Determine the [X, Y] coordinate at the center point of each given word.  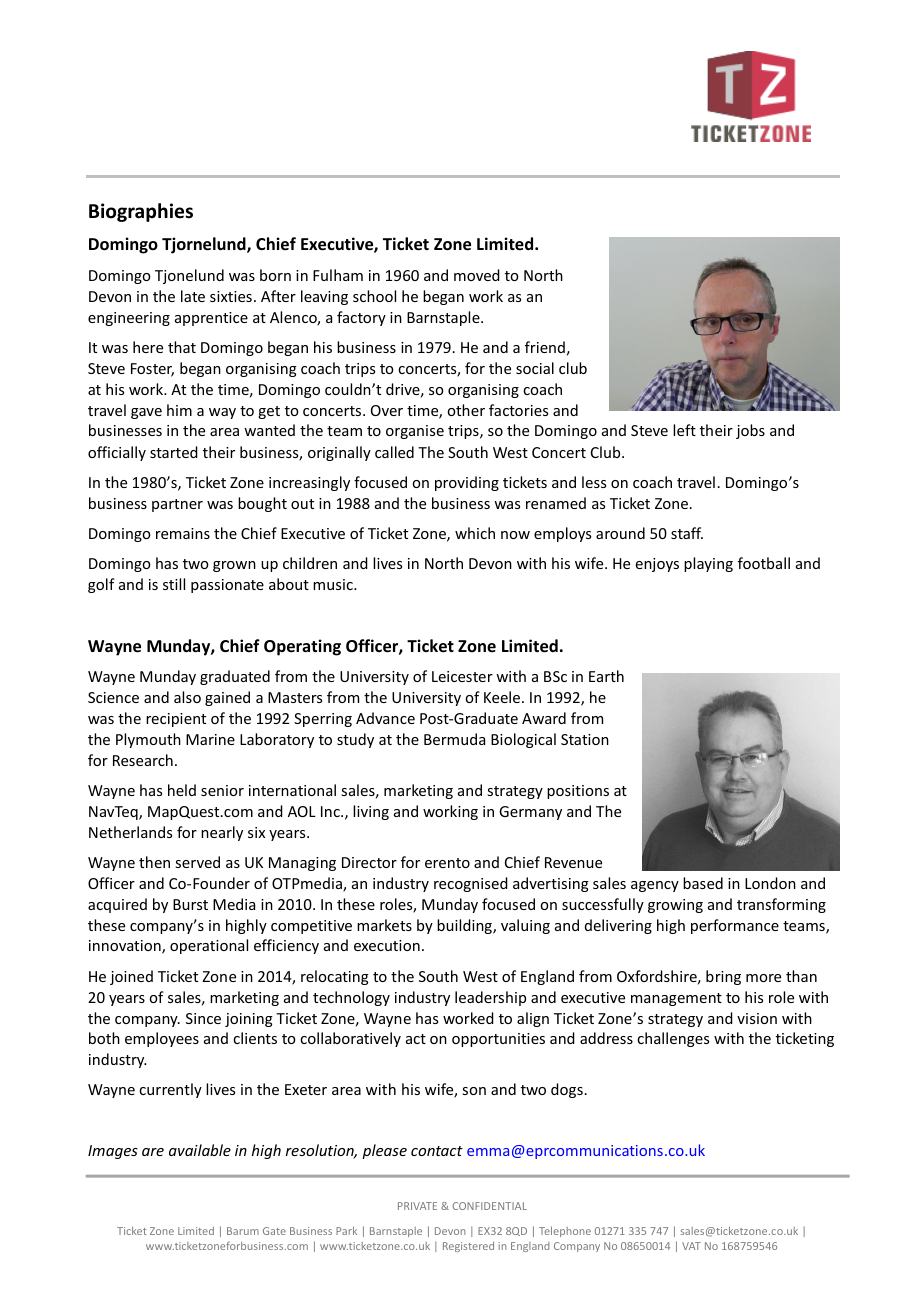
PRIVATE [417, 1206]
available [200, 1150]
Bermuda [454, 739]
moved [477, 275]
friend [545, 347]
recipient [176, 720]
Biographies [141, 212]
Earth [606, 676]
